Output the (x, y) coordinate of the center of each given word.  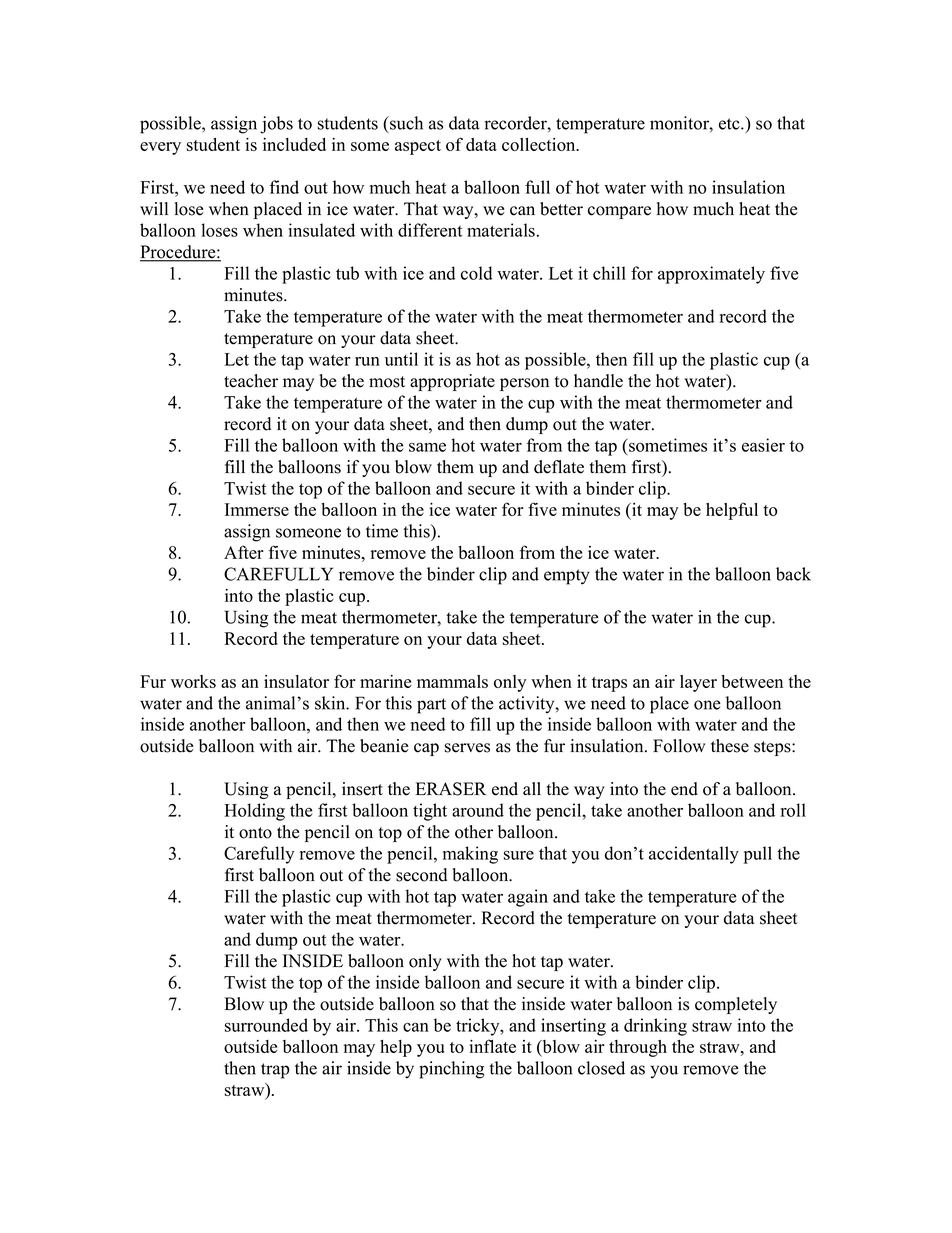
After (244, 552)
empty (567, 577)
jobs (276, 125)
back (793, 574)
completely (736, 1005)
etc (730, 124)
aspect (418, 147)
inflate (492, 1046)
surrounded (266, 1025)
